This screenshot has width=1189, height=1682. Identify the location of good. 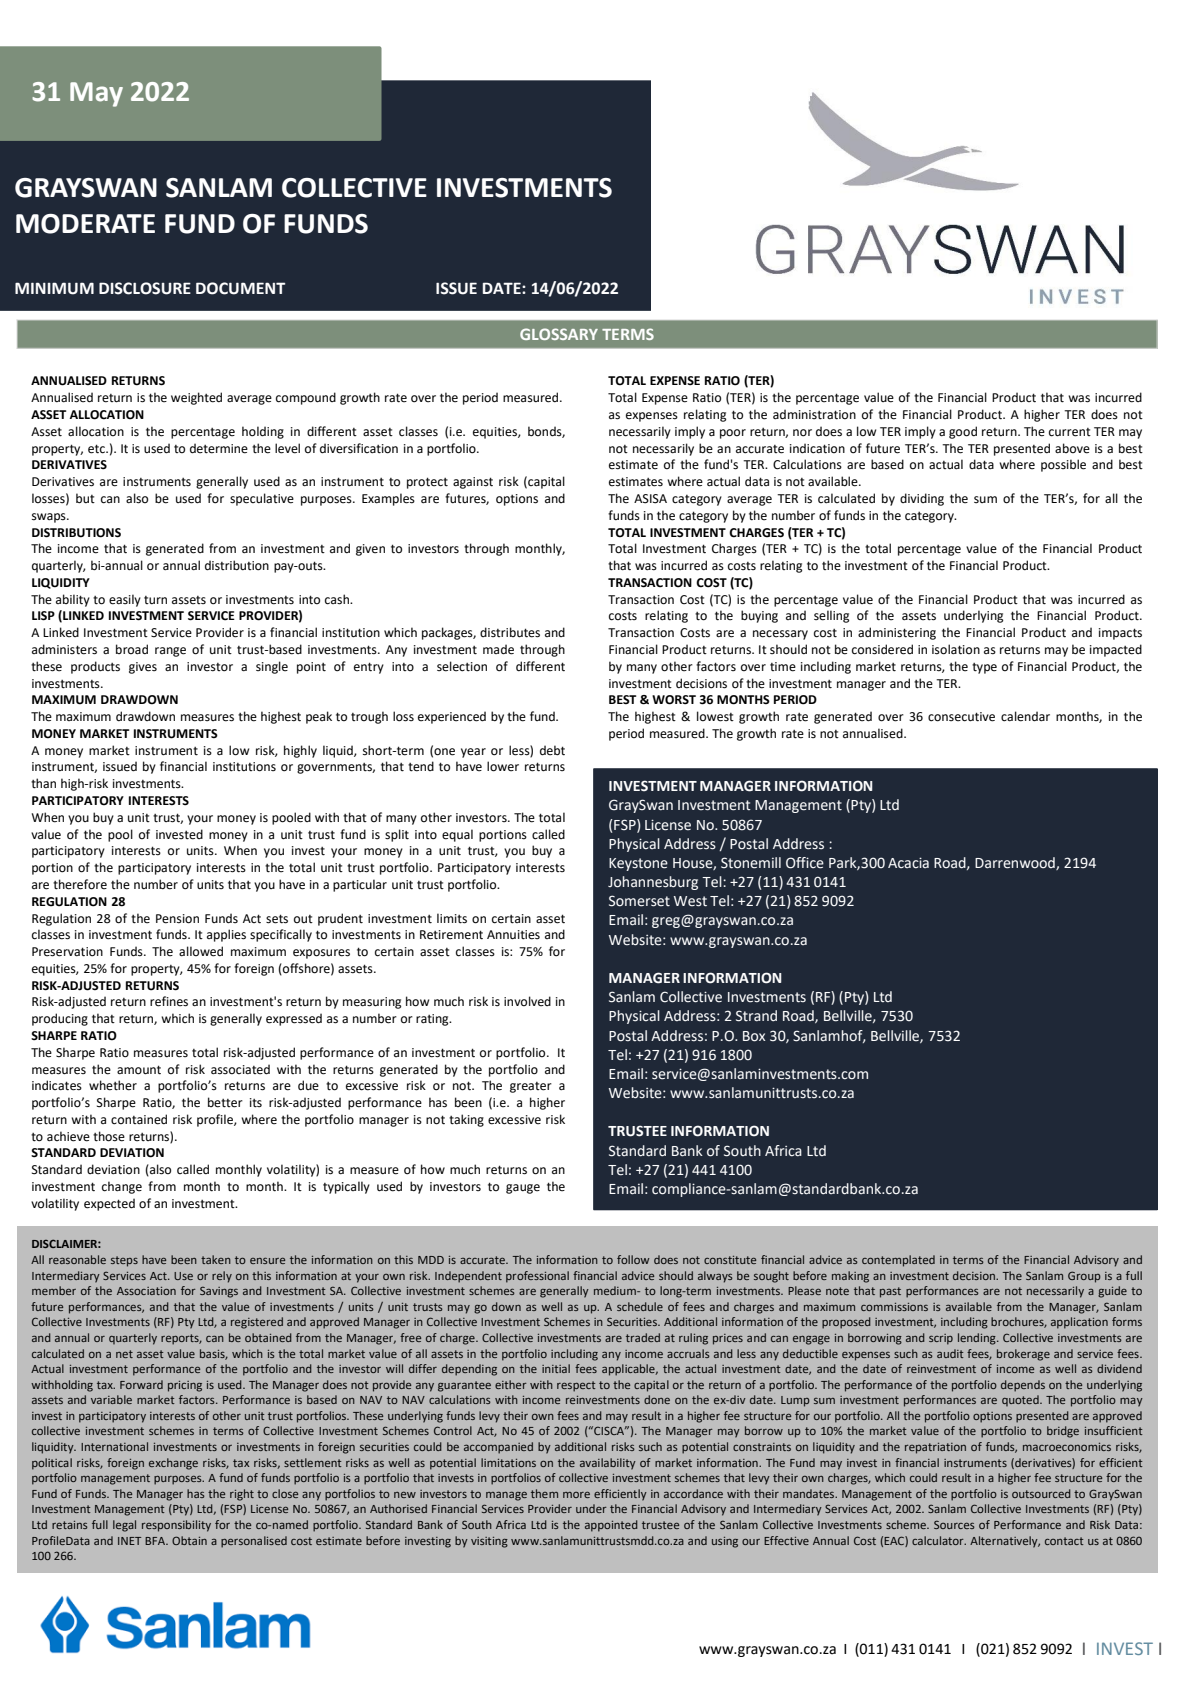
(963, 432).
